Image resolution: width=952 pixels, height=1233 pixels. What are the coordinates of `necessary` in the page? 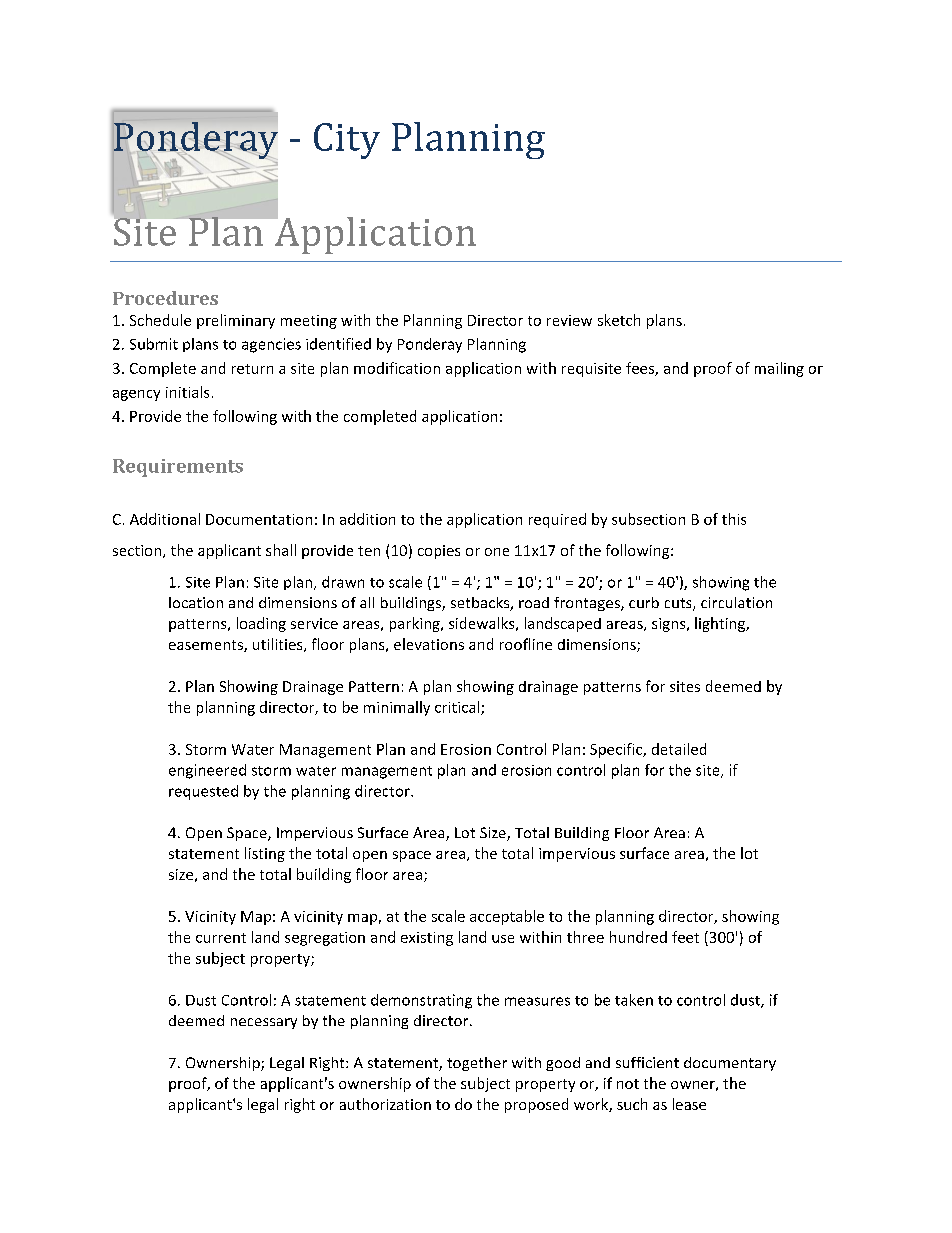 It's located at (264, 1023).
